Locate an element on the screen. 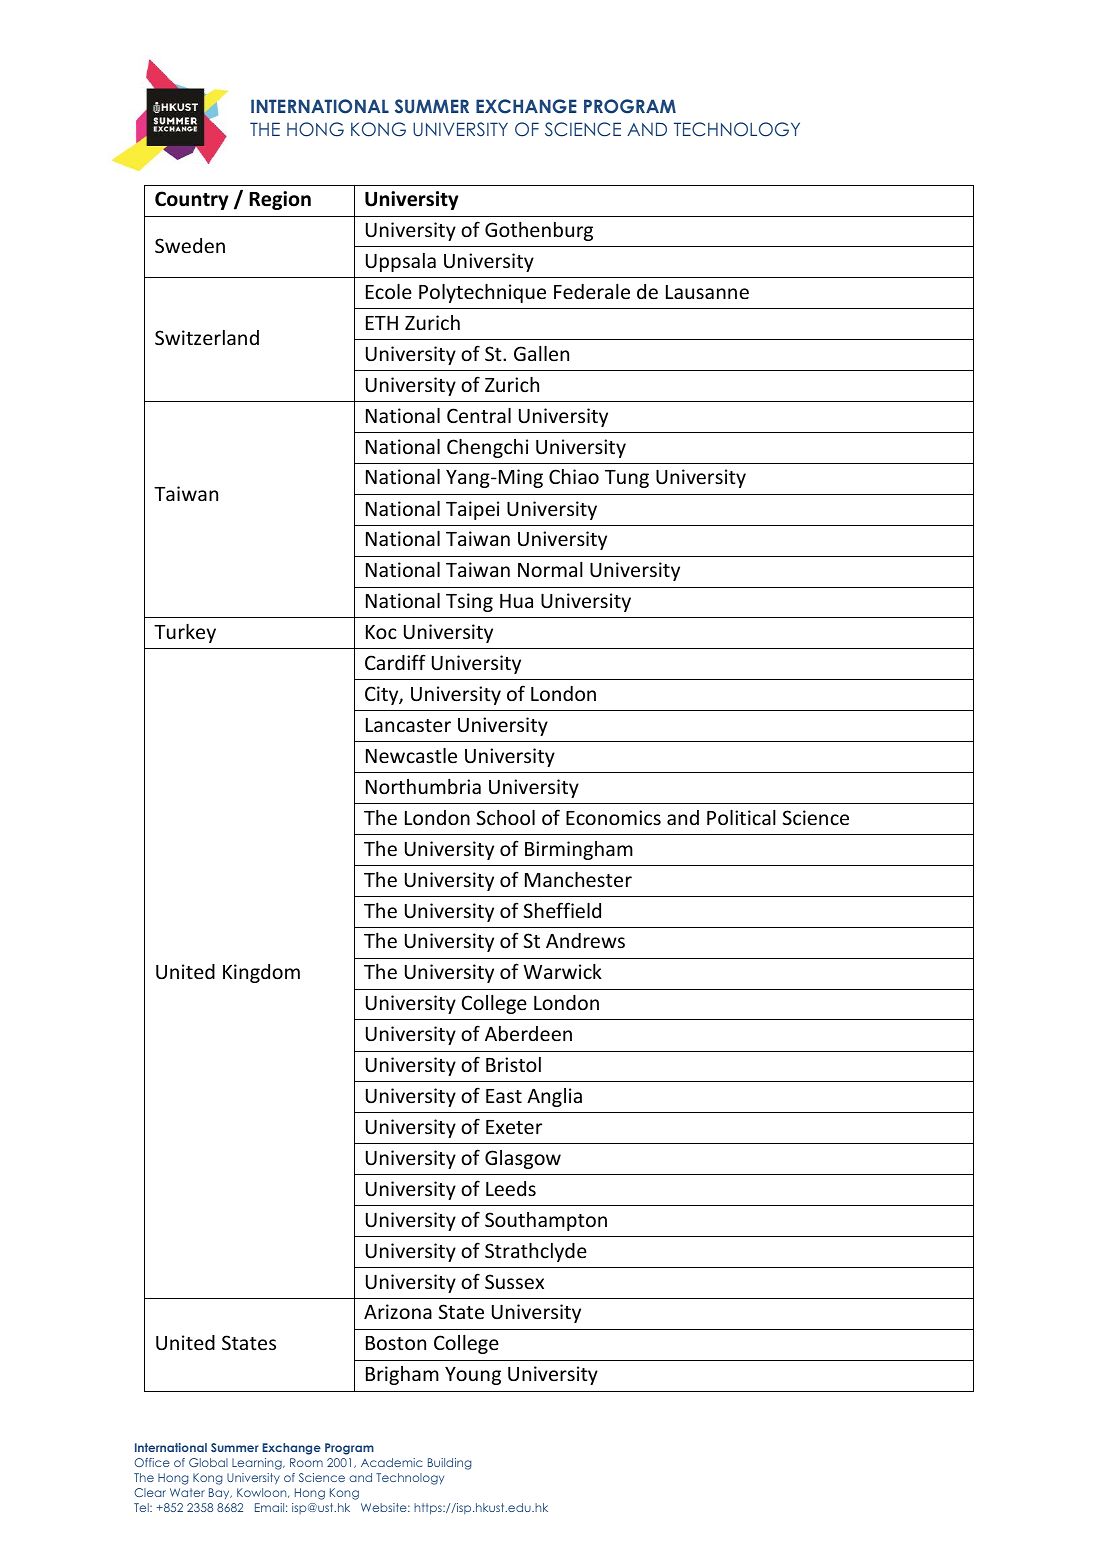 The height and width of the screenshot is (1567, 1108). Arizona is located at coordinates (398, 1311).
